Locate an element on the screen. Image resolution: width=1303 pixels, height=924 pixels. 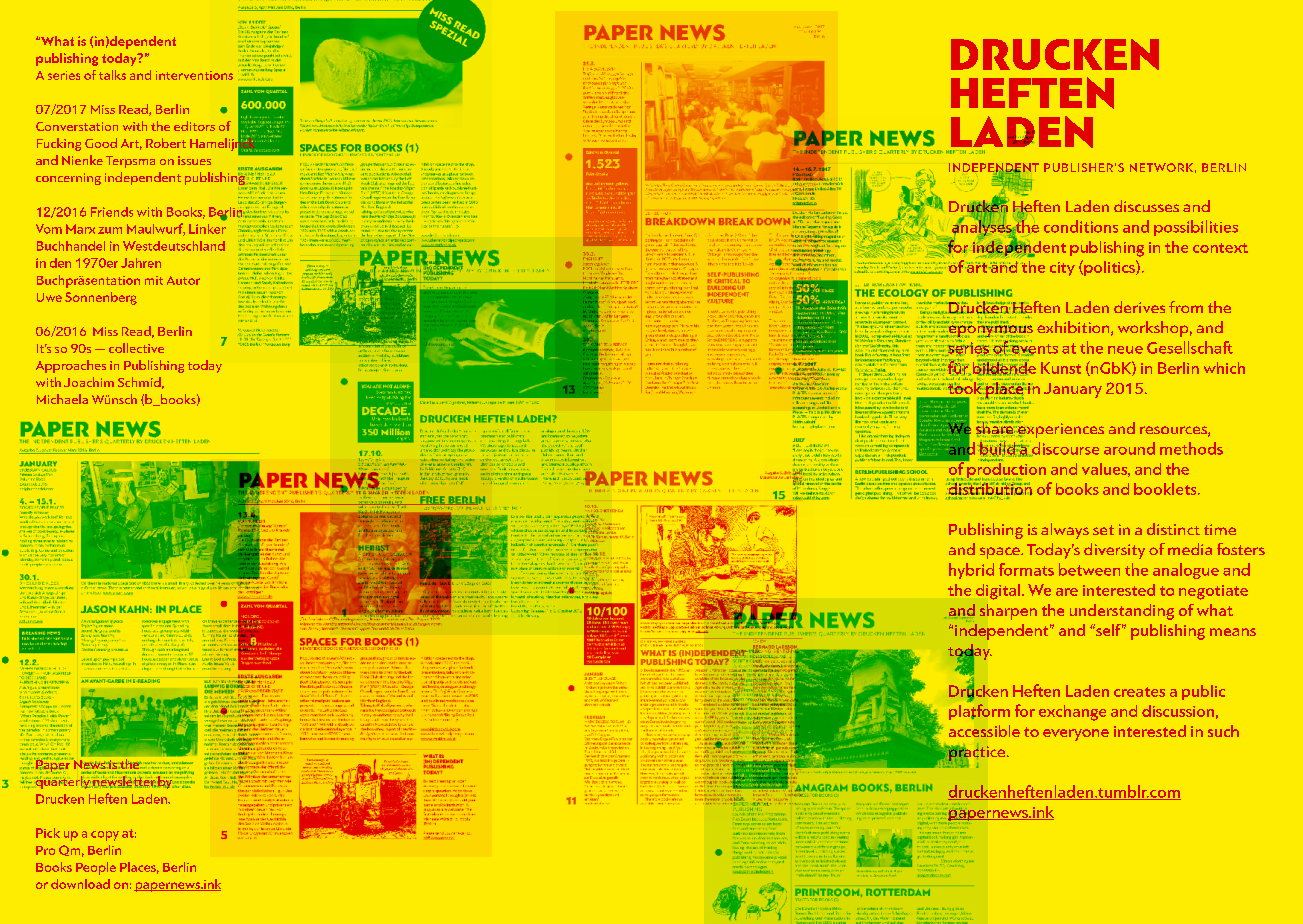
Michaela is located at coordinates (62, 399).
